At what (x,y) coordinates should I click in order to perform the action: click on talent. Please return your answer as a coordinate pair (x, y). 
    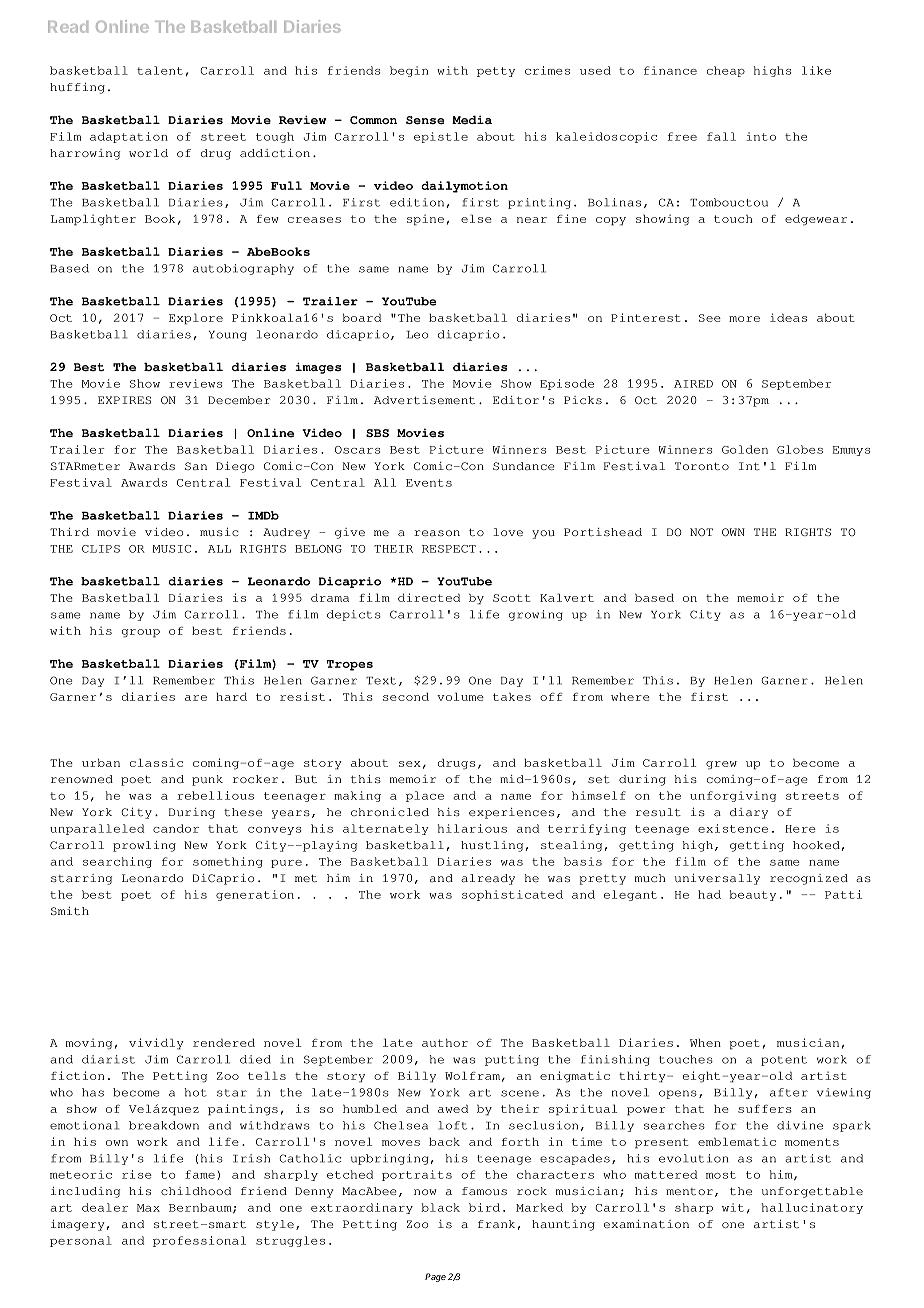
    Looking at the image, I should click on (160, 70).
